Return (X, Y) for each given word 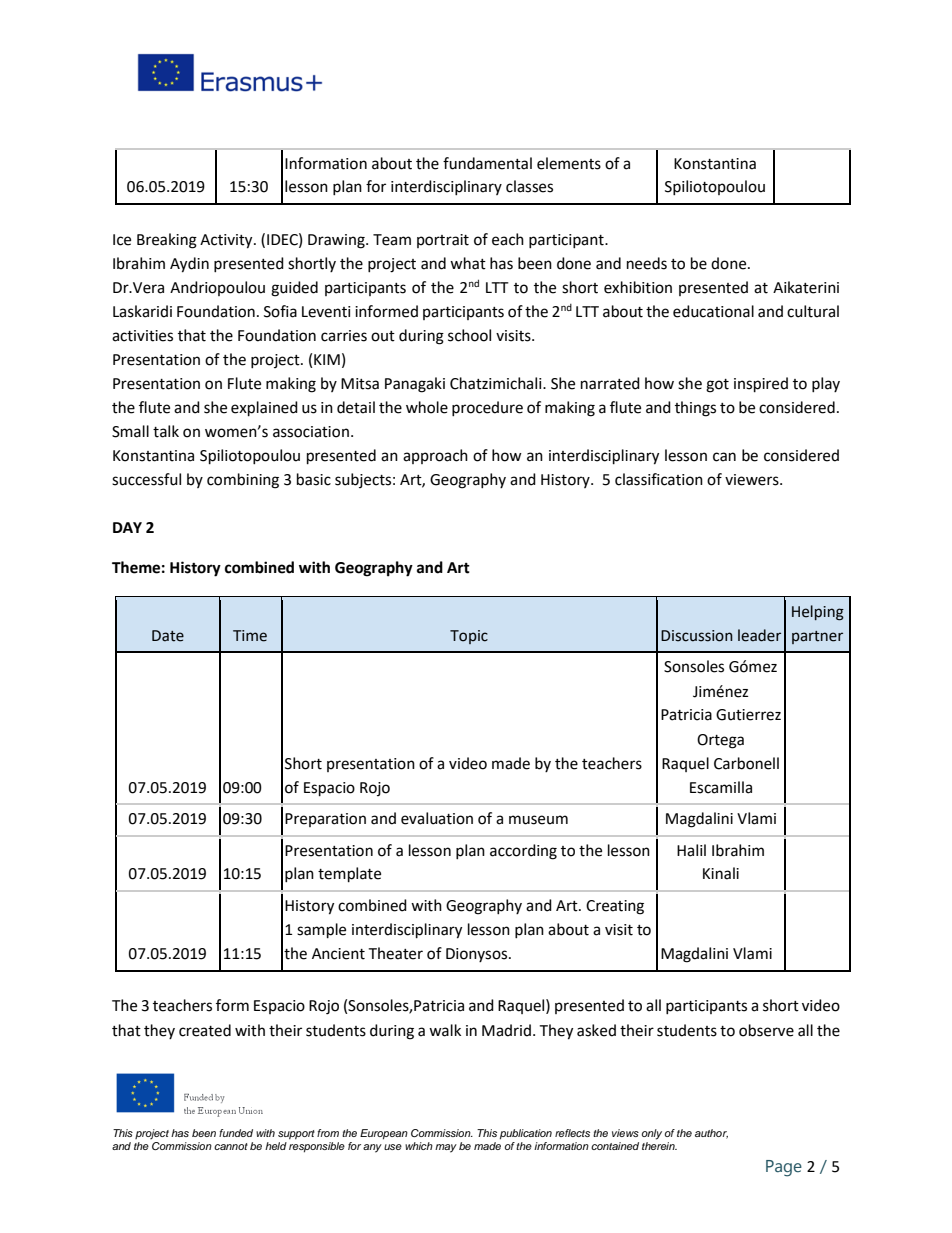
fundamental (487, 163)
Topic (469, 637)
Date (168, 636)
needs (647, 263)
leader (759, 635)
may (446, 1148)
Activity (227, 241)
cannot (231, 1146)
